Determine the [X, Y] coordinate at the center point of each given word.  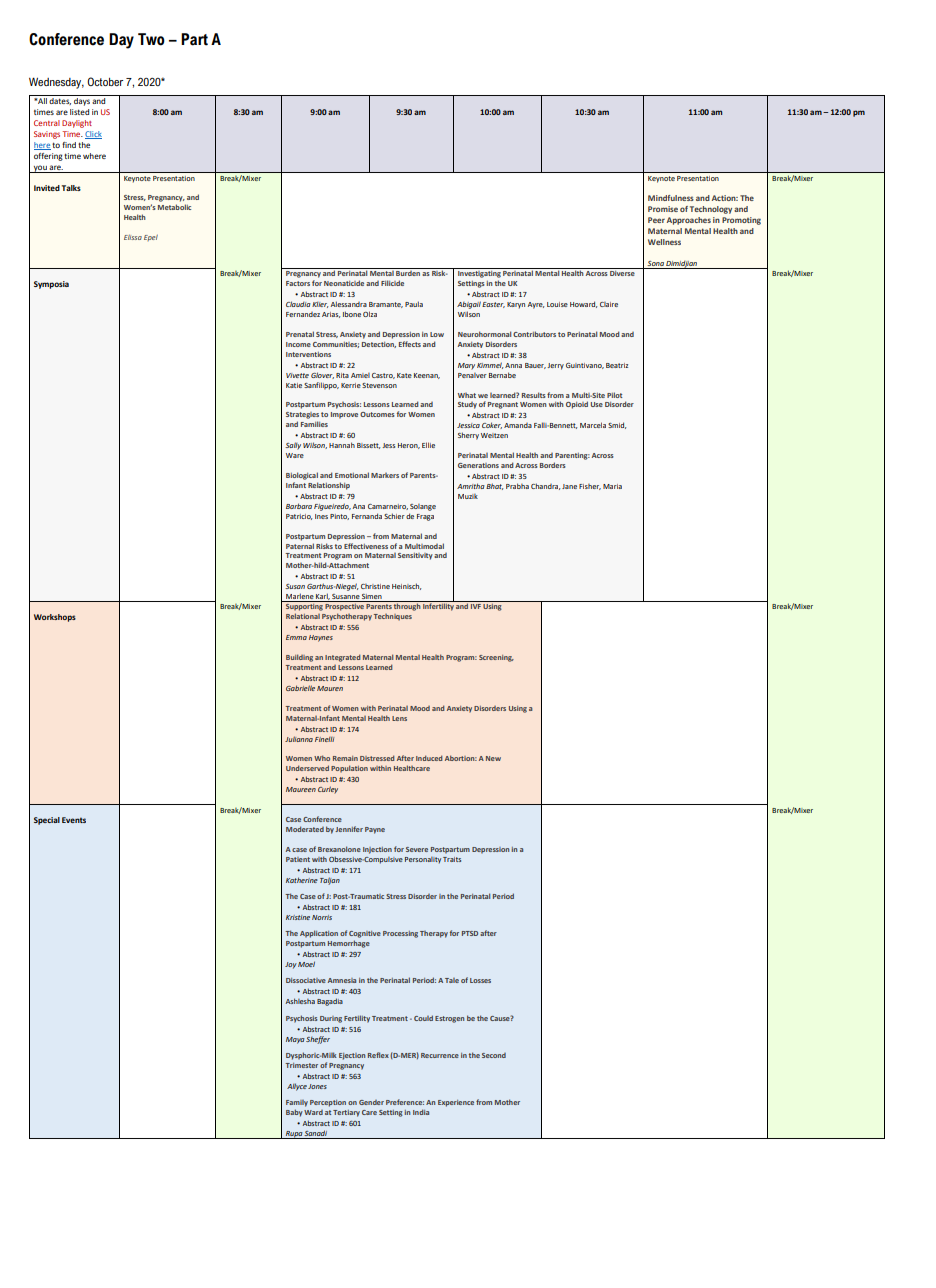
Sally [293, 446]
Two [151, 39]
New [493, 758]
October [105, 81]
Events [74, 820]
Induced [429, 758]
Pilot [614, 395]
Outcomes [377, 414]
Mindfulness [671, 198]
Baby [294, 1113]
